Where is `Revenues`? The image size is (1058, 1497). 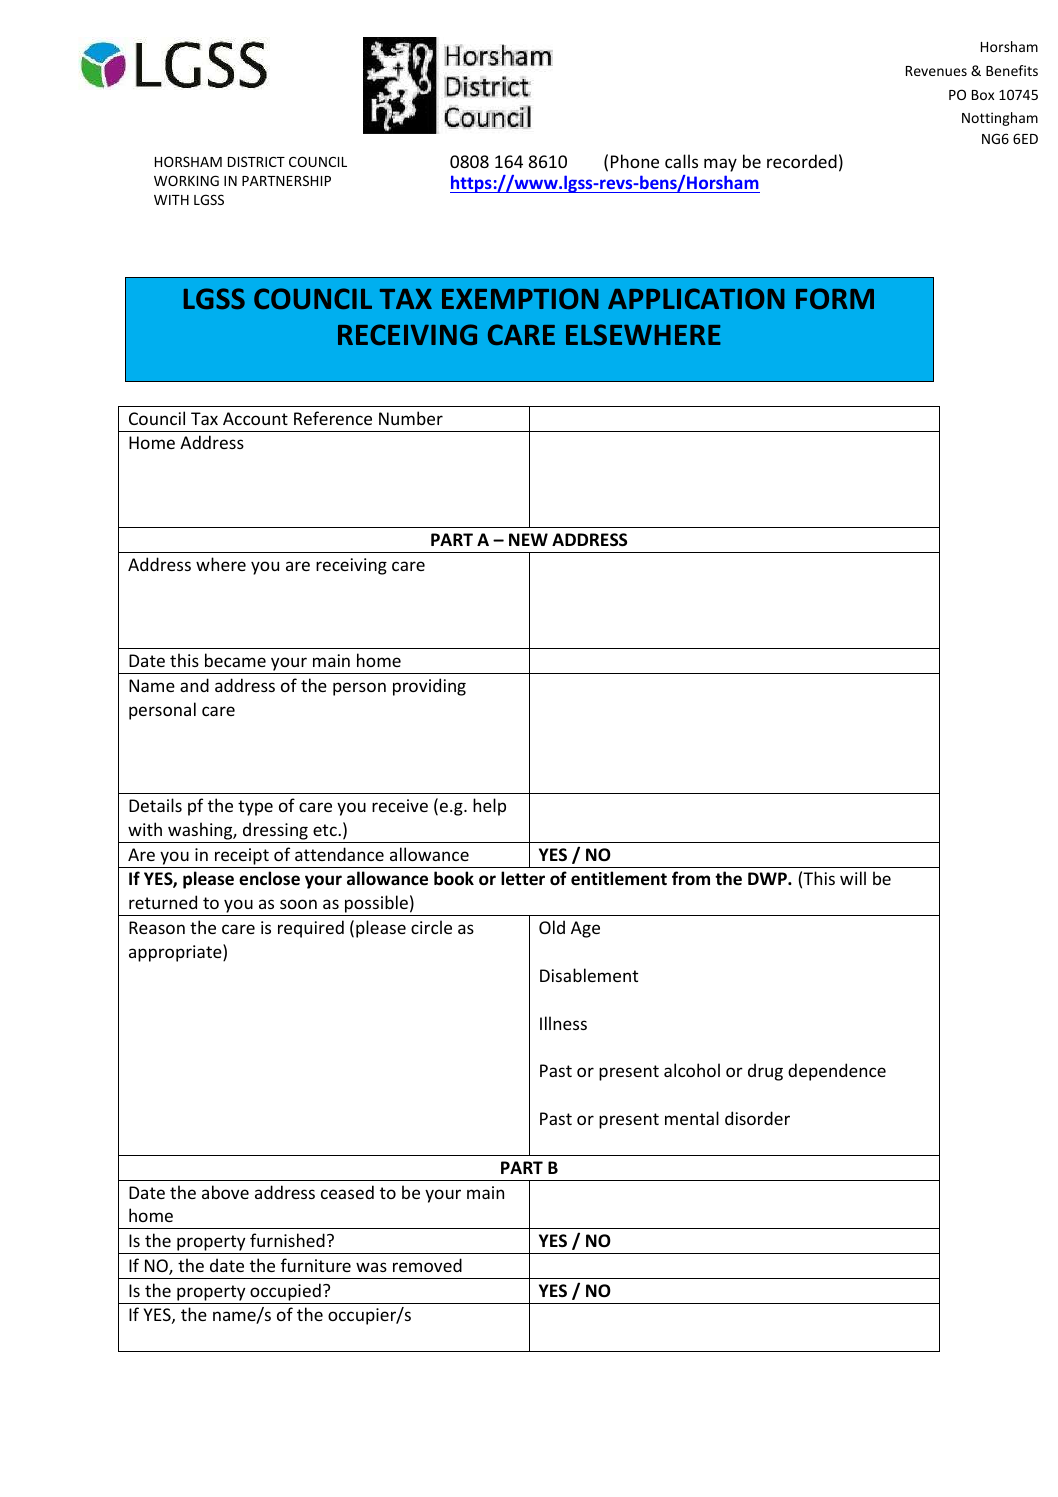 Revenues is located at coordinates (936, 71).
